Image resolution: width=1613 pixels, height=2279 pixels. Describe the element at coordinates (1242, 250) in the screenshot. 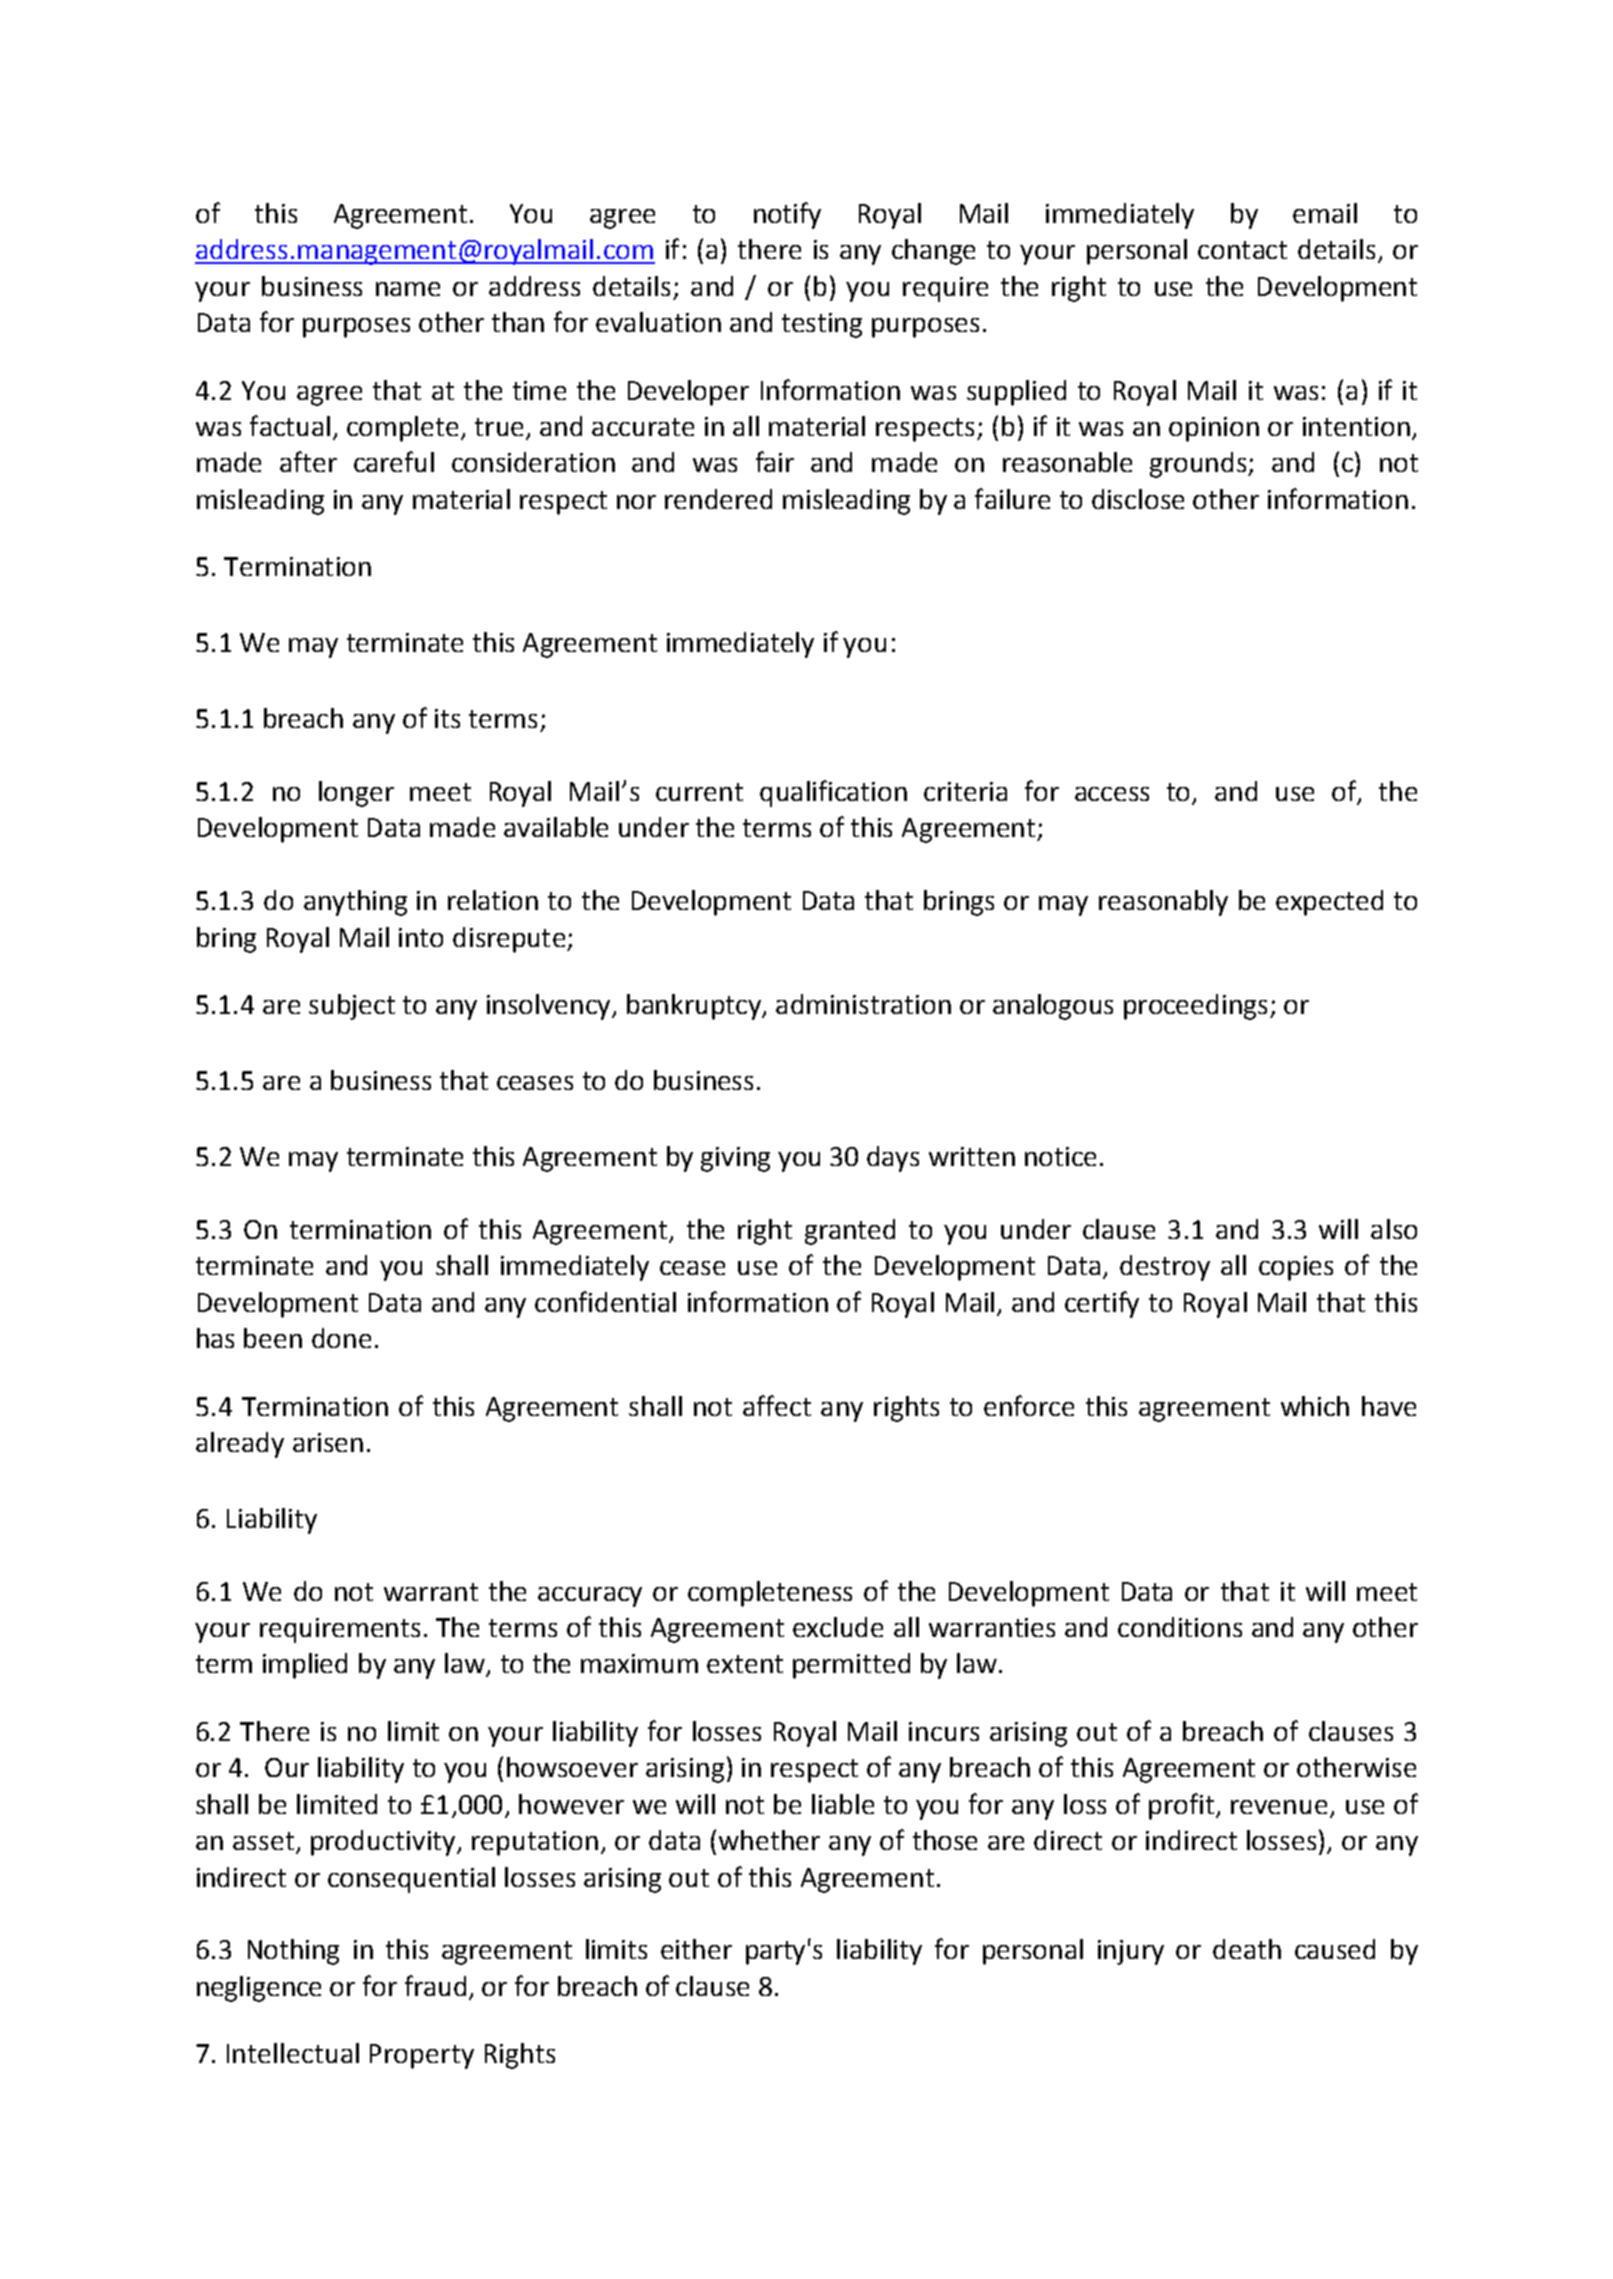

I see `contact` at that location.
